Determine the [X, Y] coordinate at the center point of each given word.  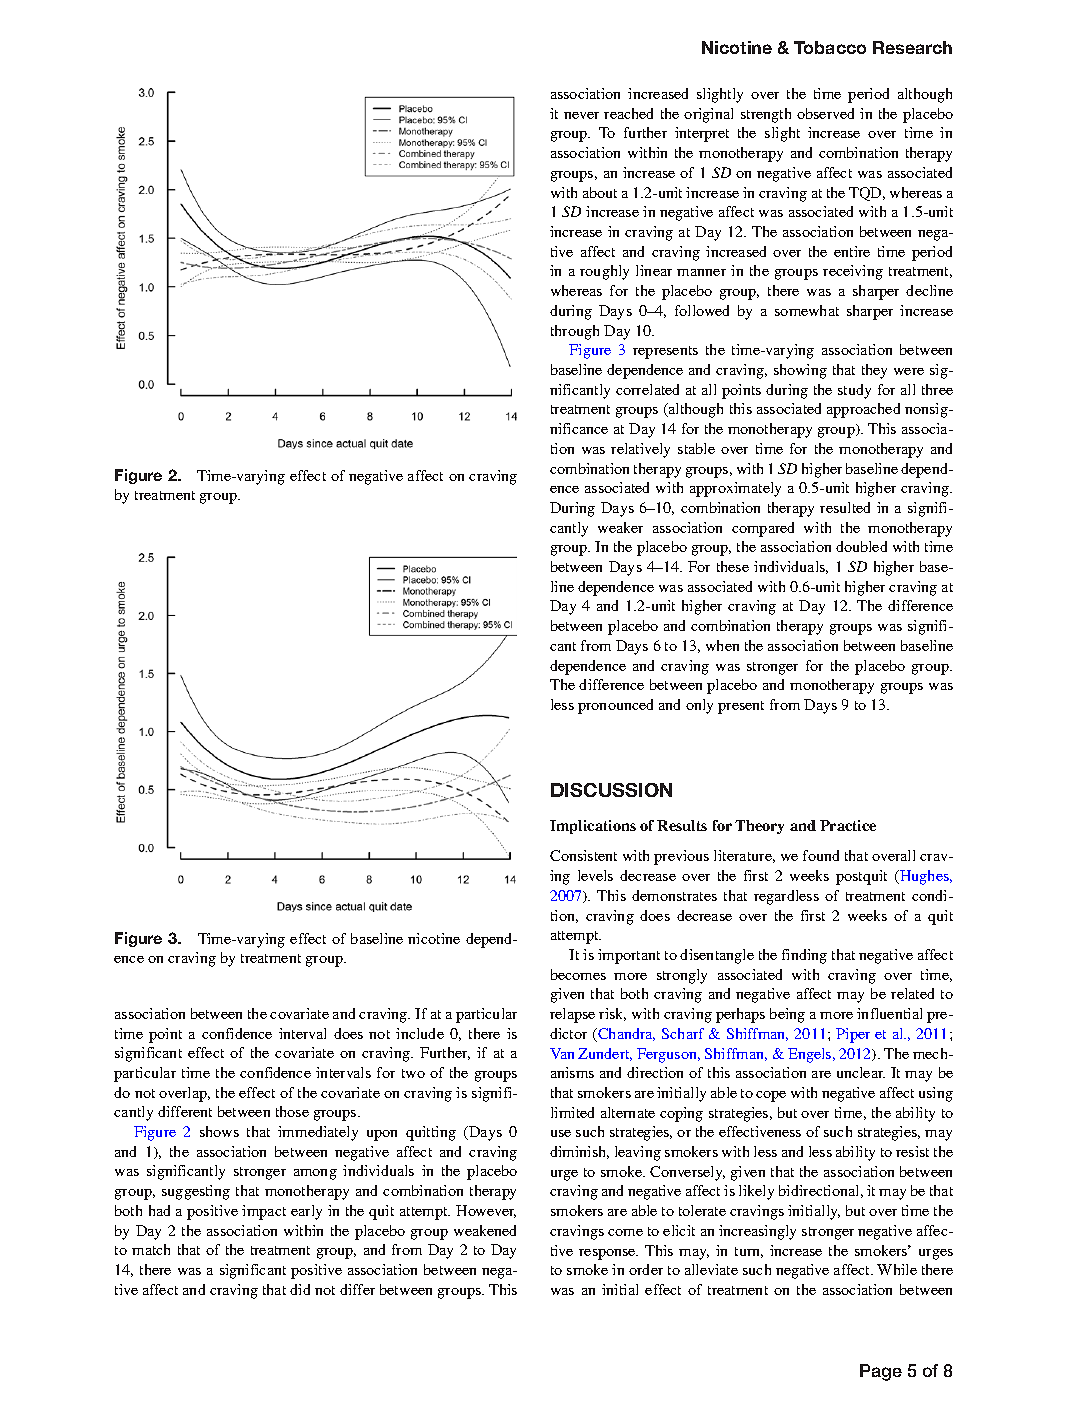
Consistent [583, 855]
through [575, 332]
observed [825, 113]
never [581, 115]
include [420, 1033]
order [646, 1269]
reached [628, 113]
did [300, 1289]
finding [804, 956]
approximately [735, 489]
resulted [845, 507]
